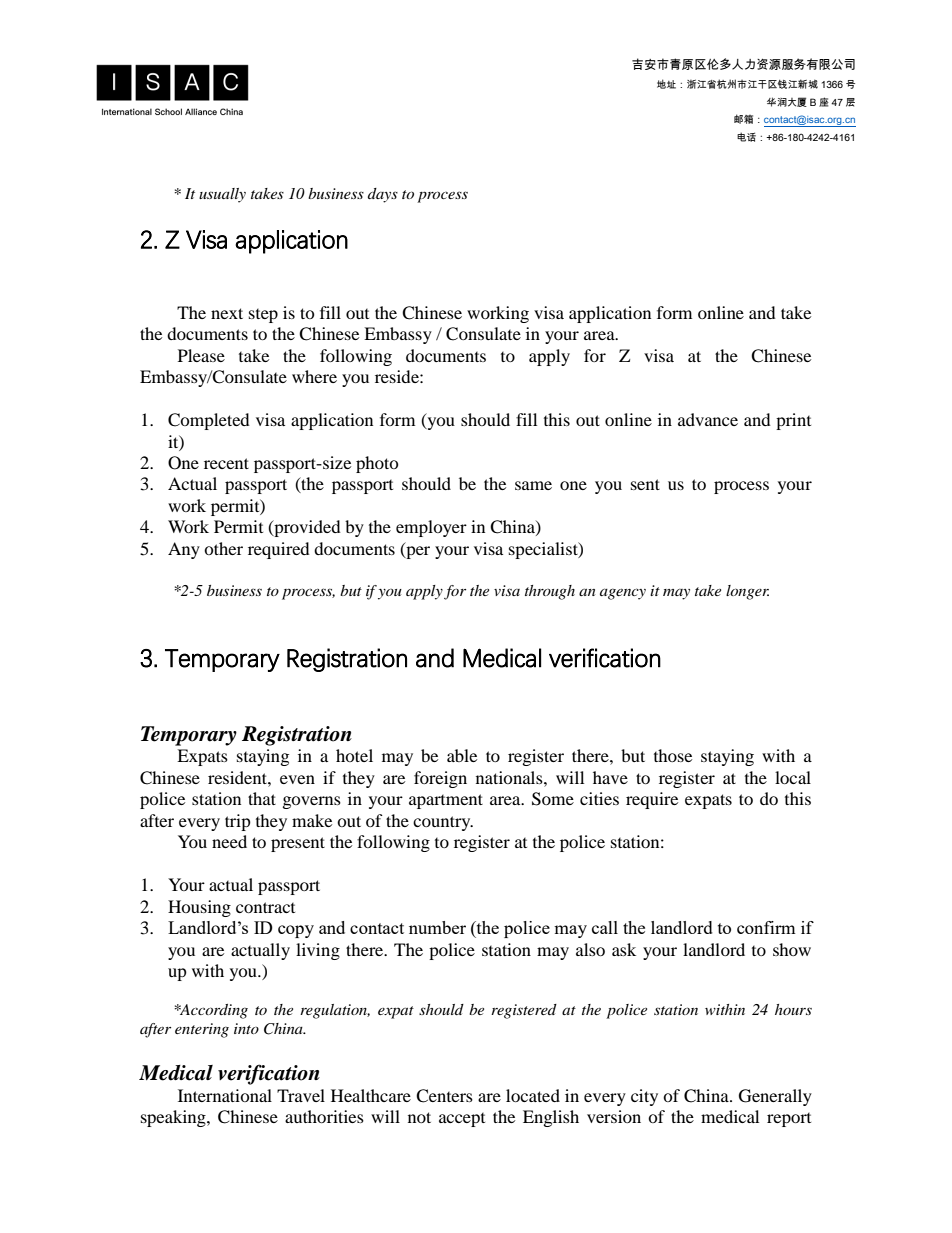 This image has height=1233, width=952. What do you see at coordinates (222, 195) in the image?
I see `usually` at bounding box center [222, 195].
